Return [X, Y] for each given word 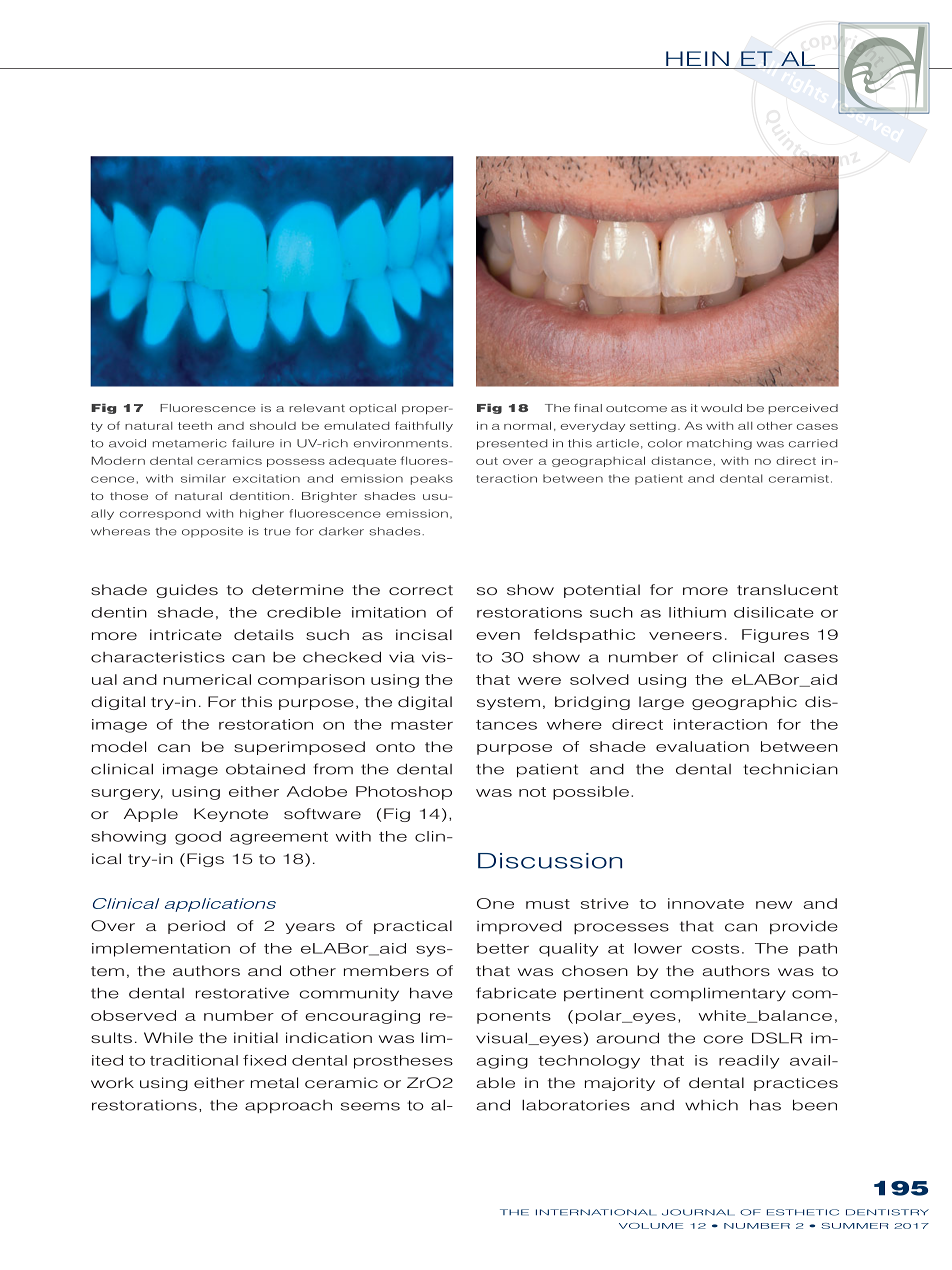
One [495, 903]
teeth [195, 426]
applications [220, 905]
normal [527, 425]
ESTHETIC [803, 1212]
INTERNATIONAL [596, 1212]
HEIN [697, 60]
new [774, 905]
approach [288, 1106]
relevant [317, 408]
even [498, 636]
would [721, 408]
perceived [803, 409]
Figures [775, 636]
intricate [186, 634]
